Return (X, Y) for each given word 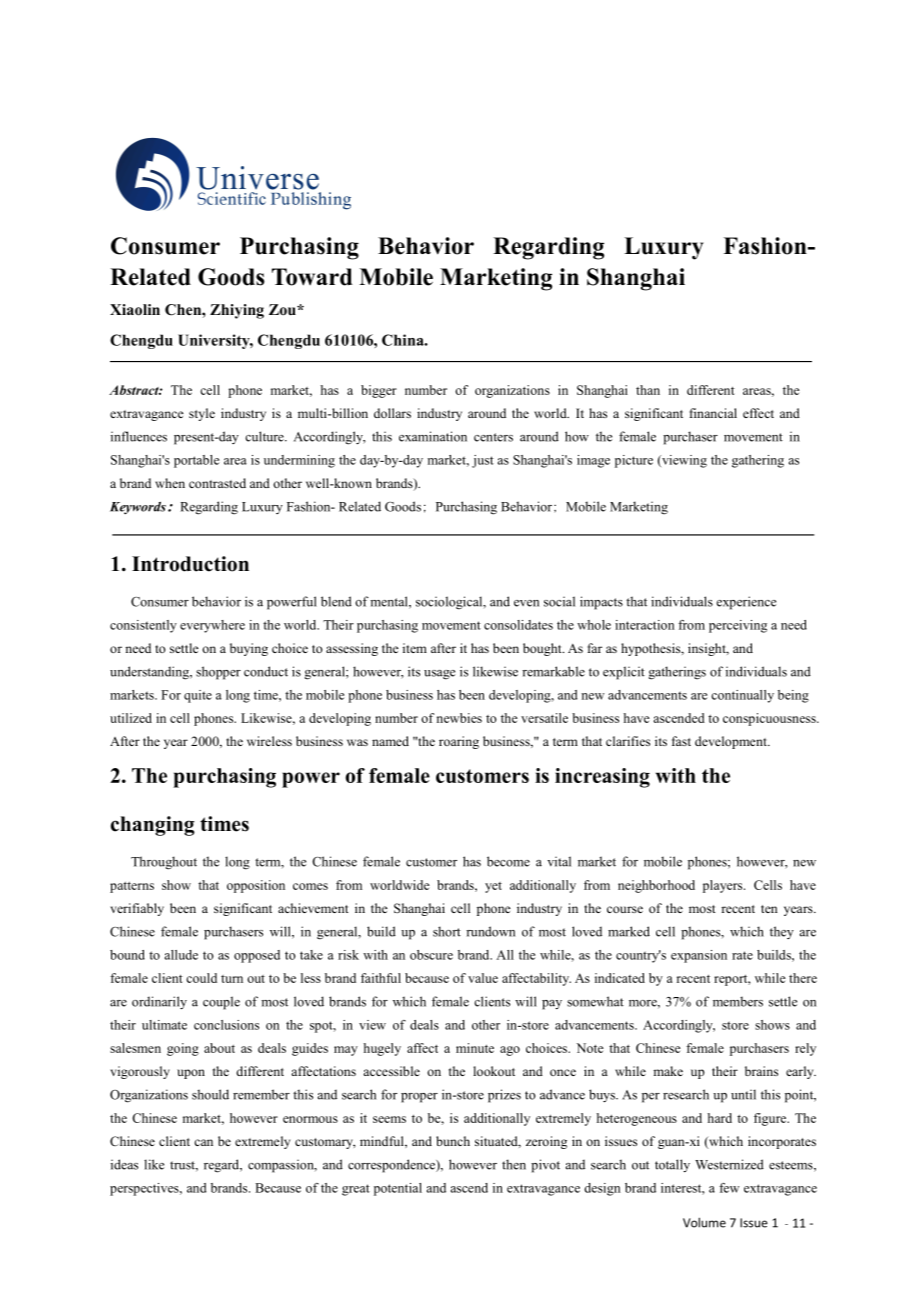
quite (198, 696)
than (648, 390)
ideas (124, 1164)
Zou (283, 310)
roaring (459, 742)
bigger (379, 391)
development (732, 742)
